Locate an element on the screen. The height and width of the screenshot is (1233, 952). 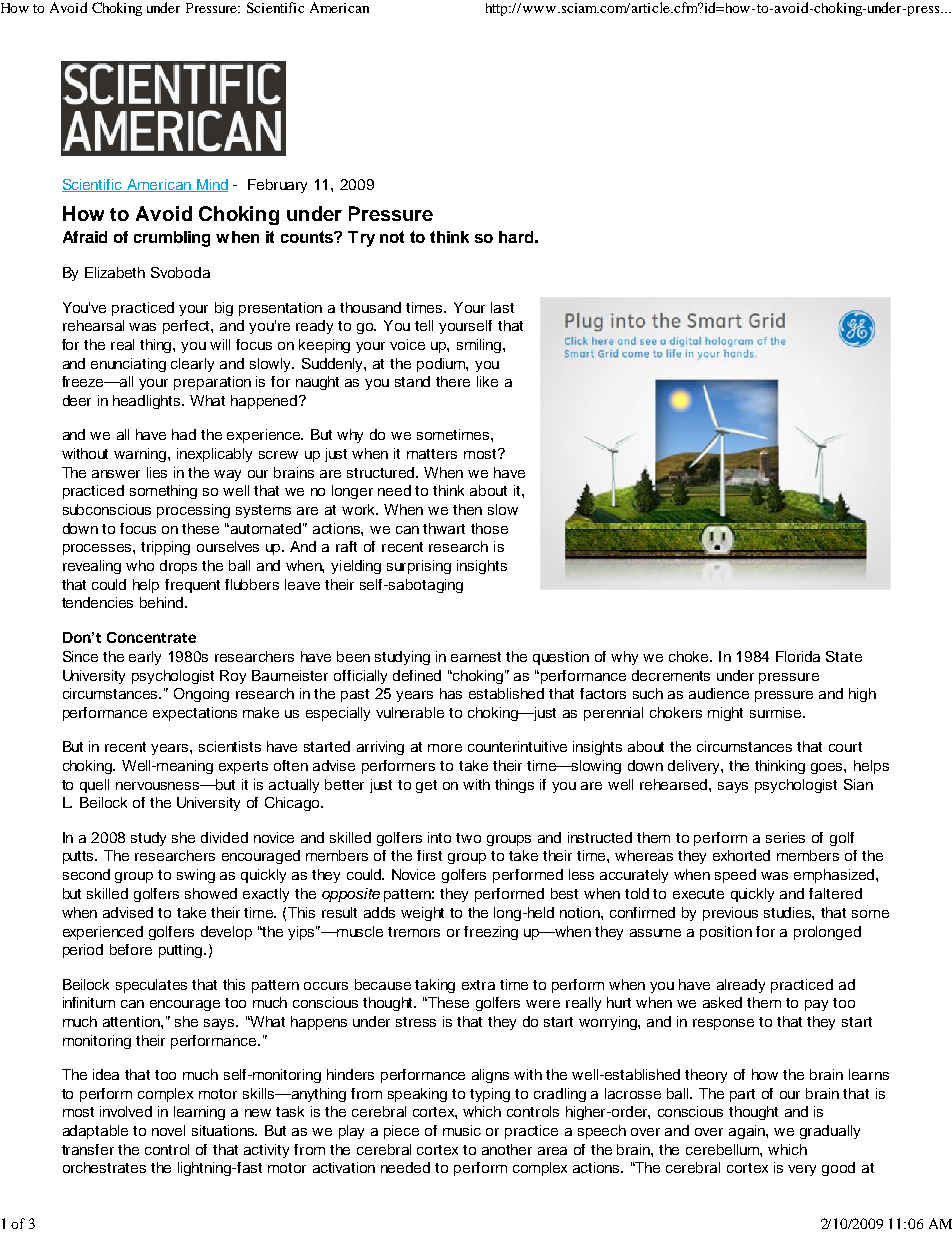
divided is located at coordinates (224, 837).
